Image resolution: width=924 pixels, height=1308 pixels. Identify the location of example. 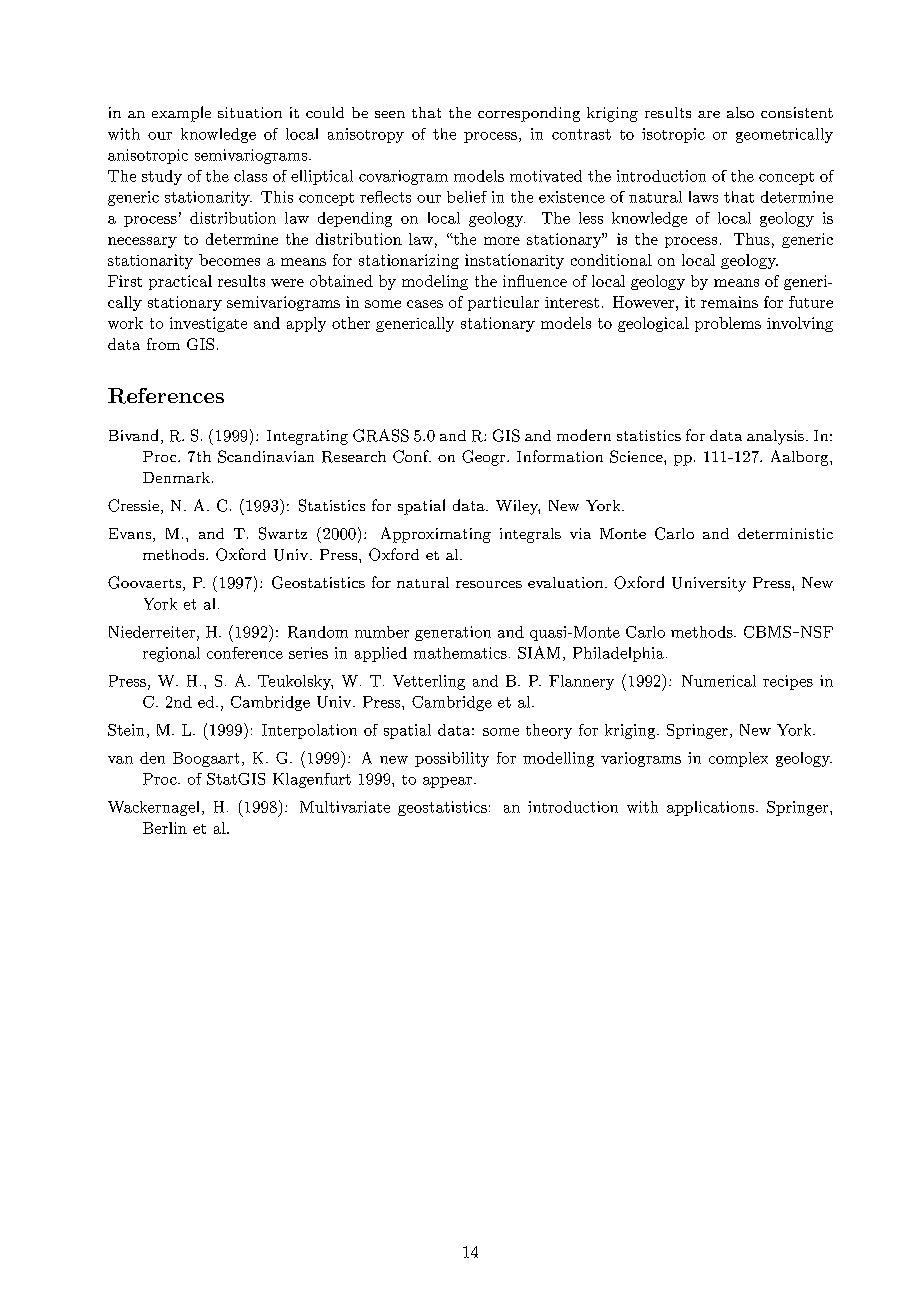
(181, 114).
